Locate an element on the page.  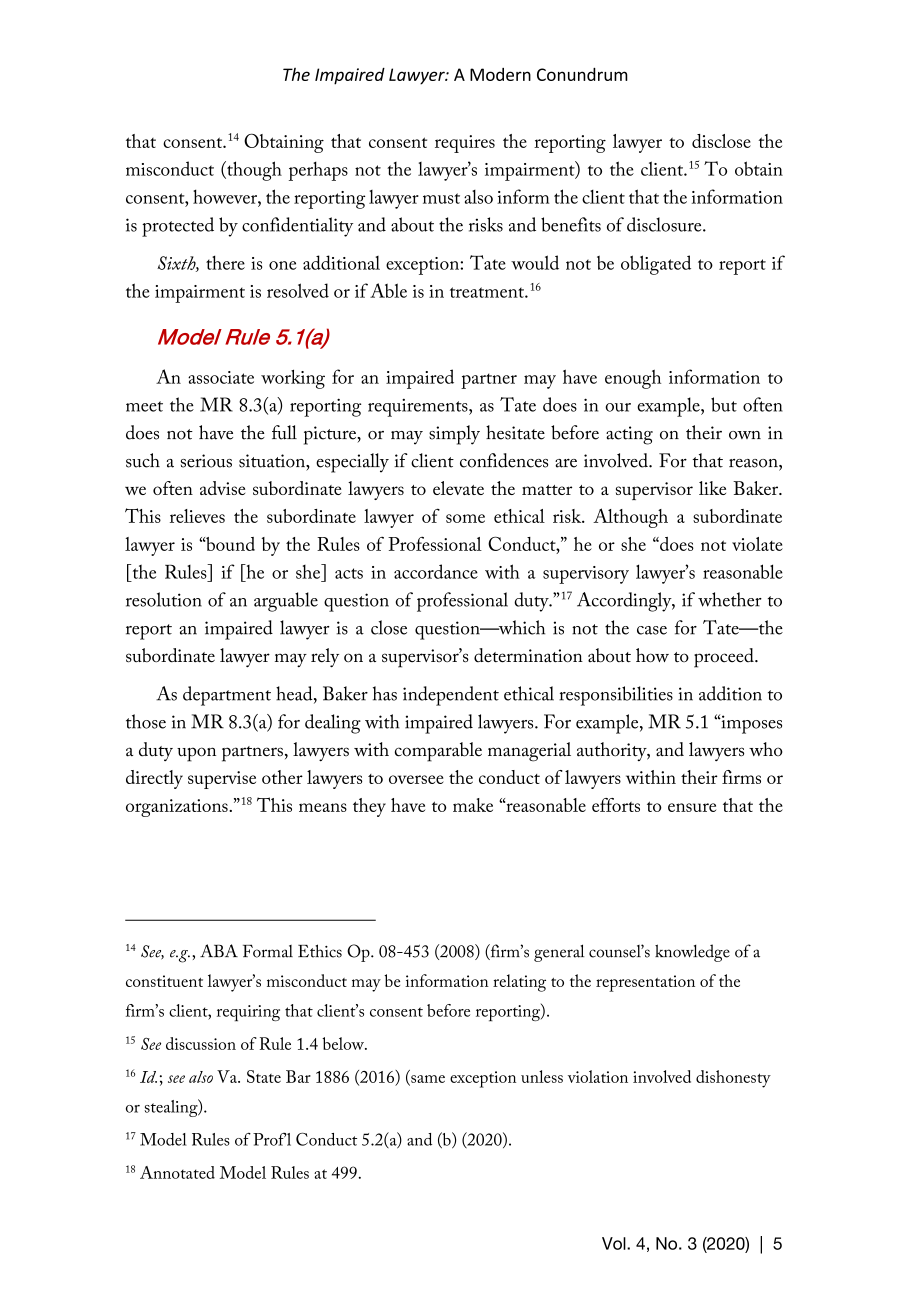
requires is located at coordinates (465, 144).
